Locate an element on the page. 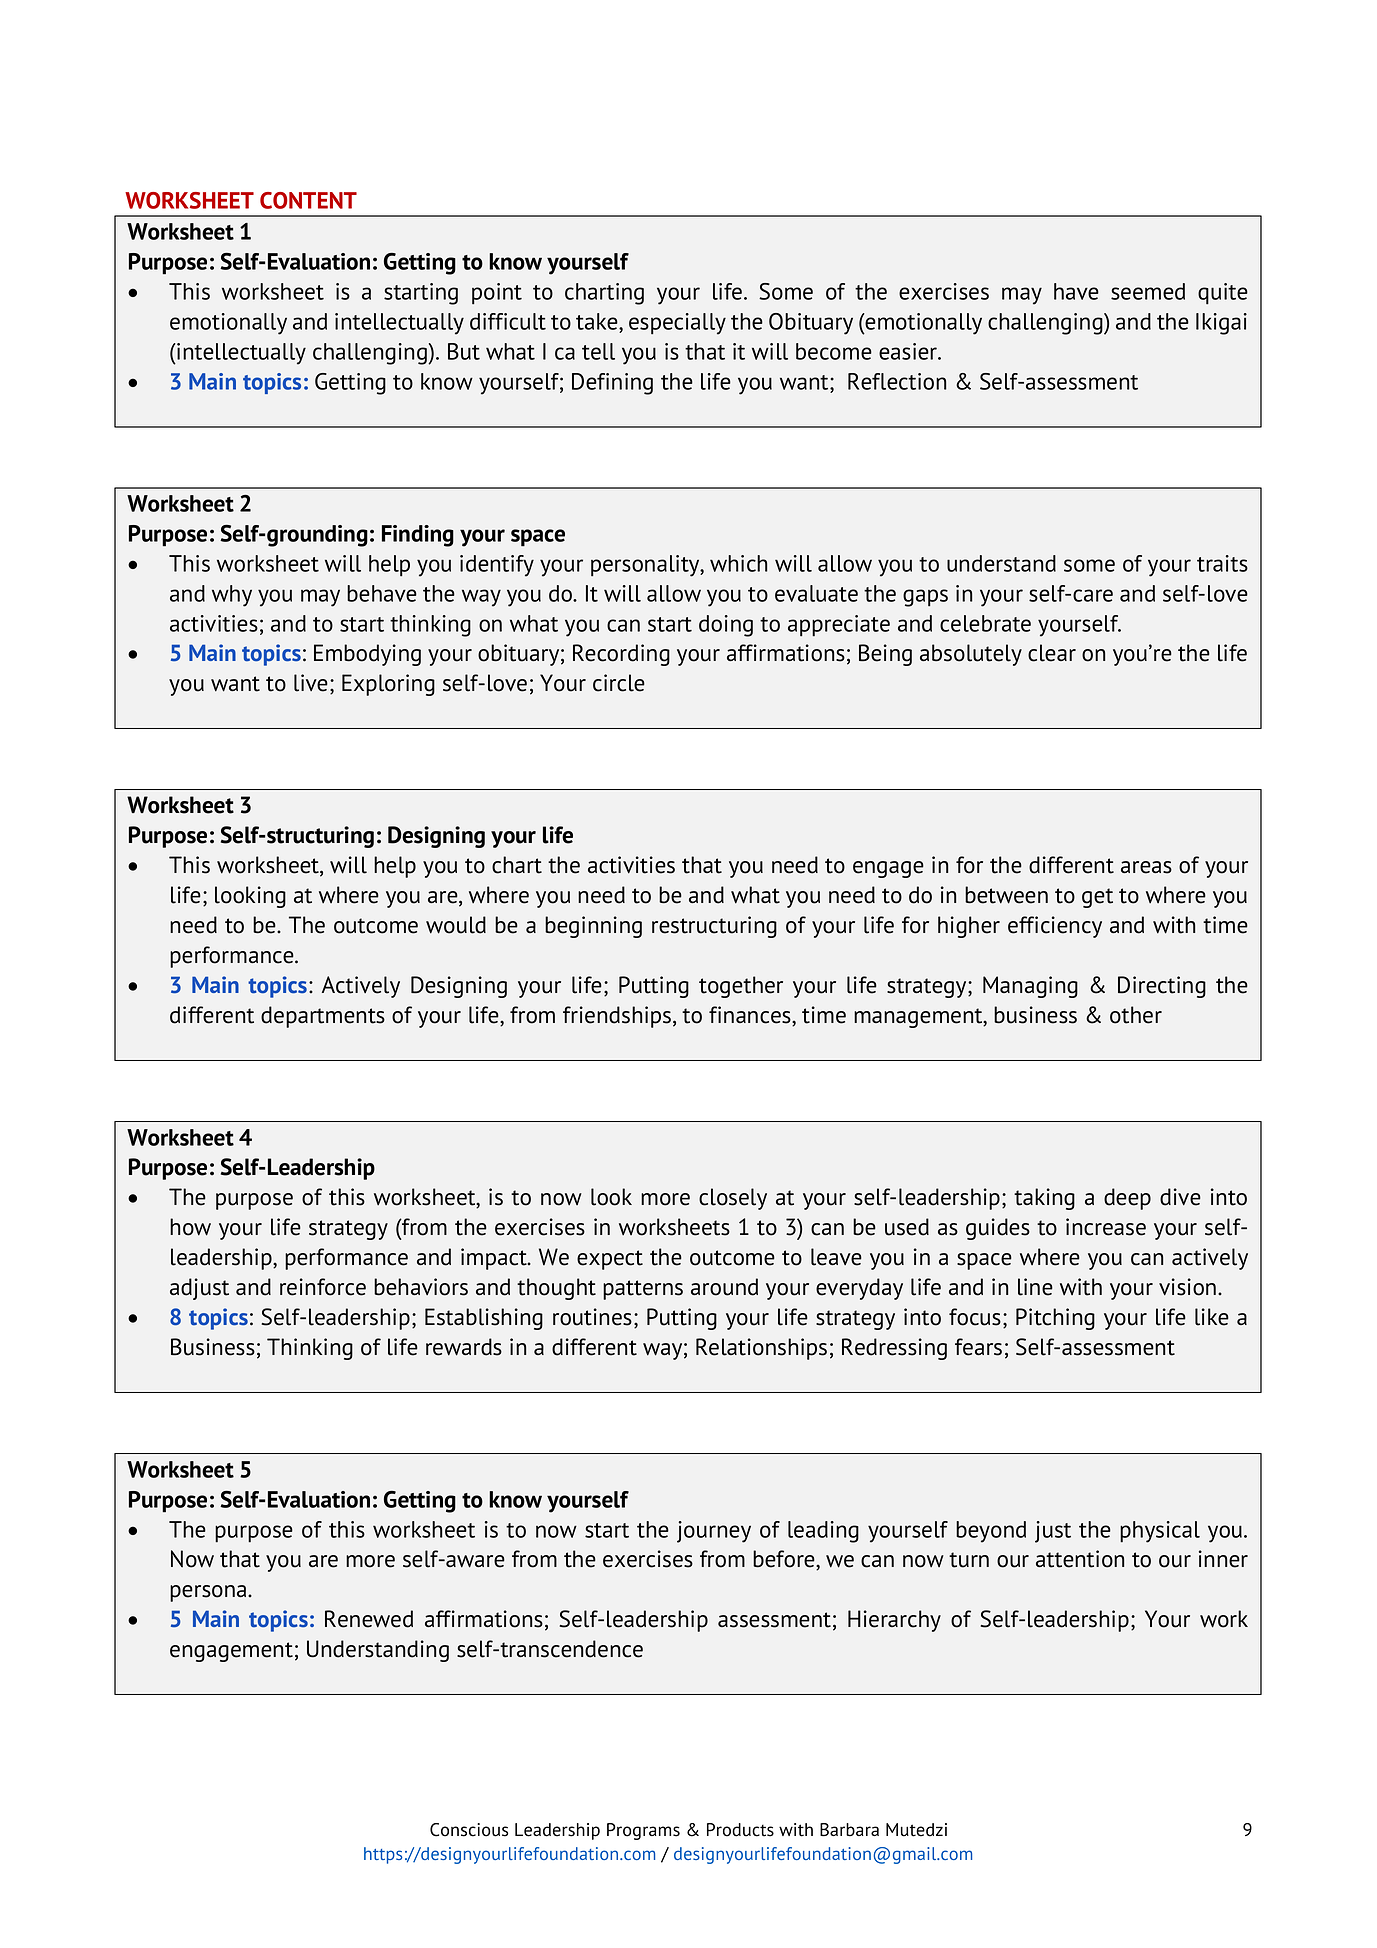 This page has height=1948, width=1377. especially is located at coordinates (677, 324).
